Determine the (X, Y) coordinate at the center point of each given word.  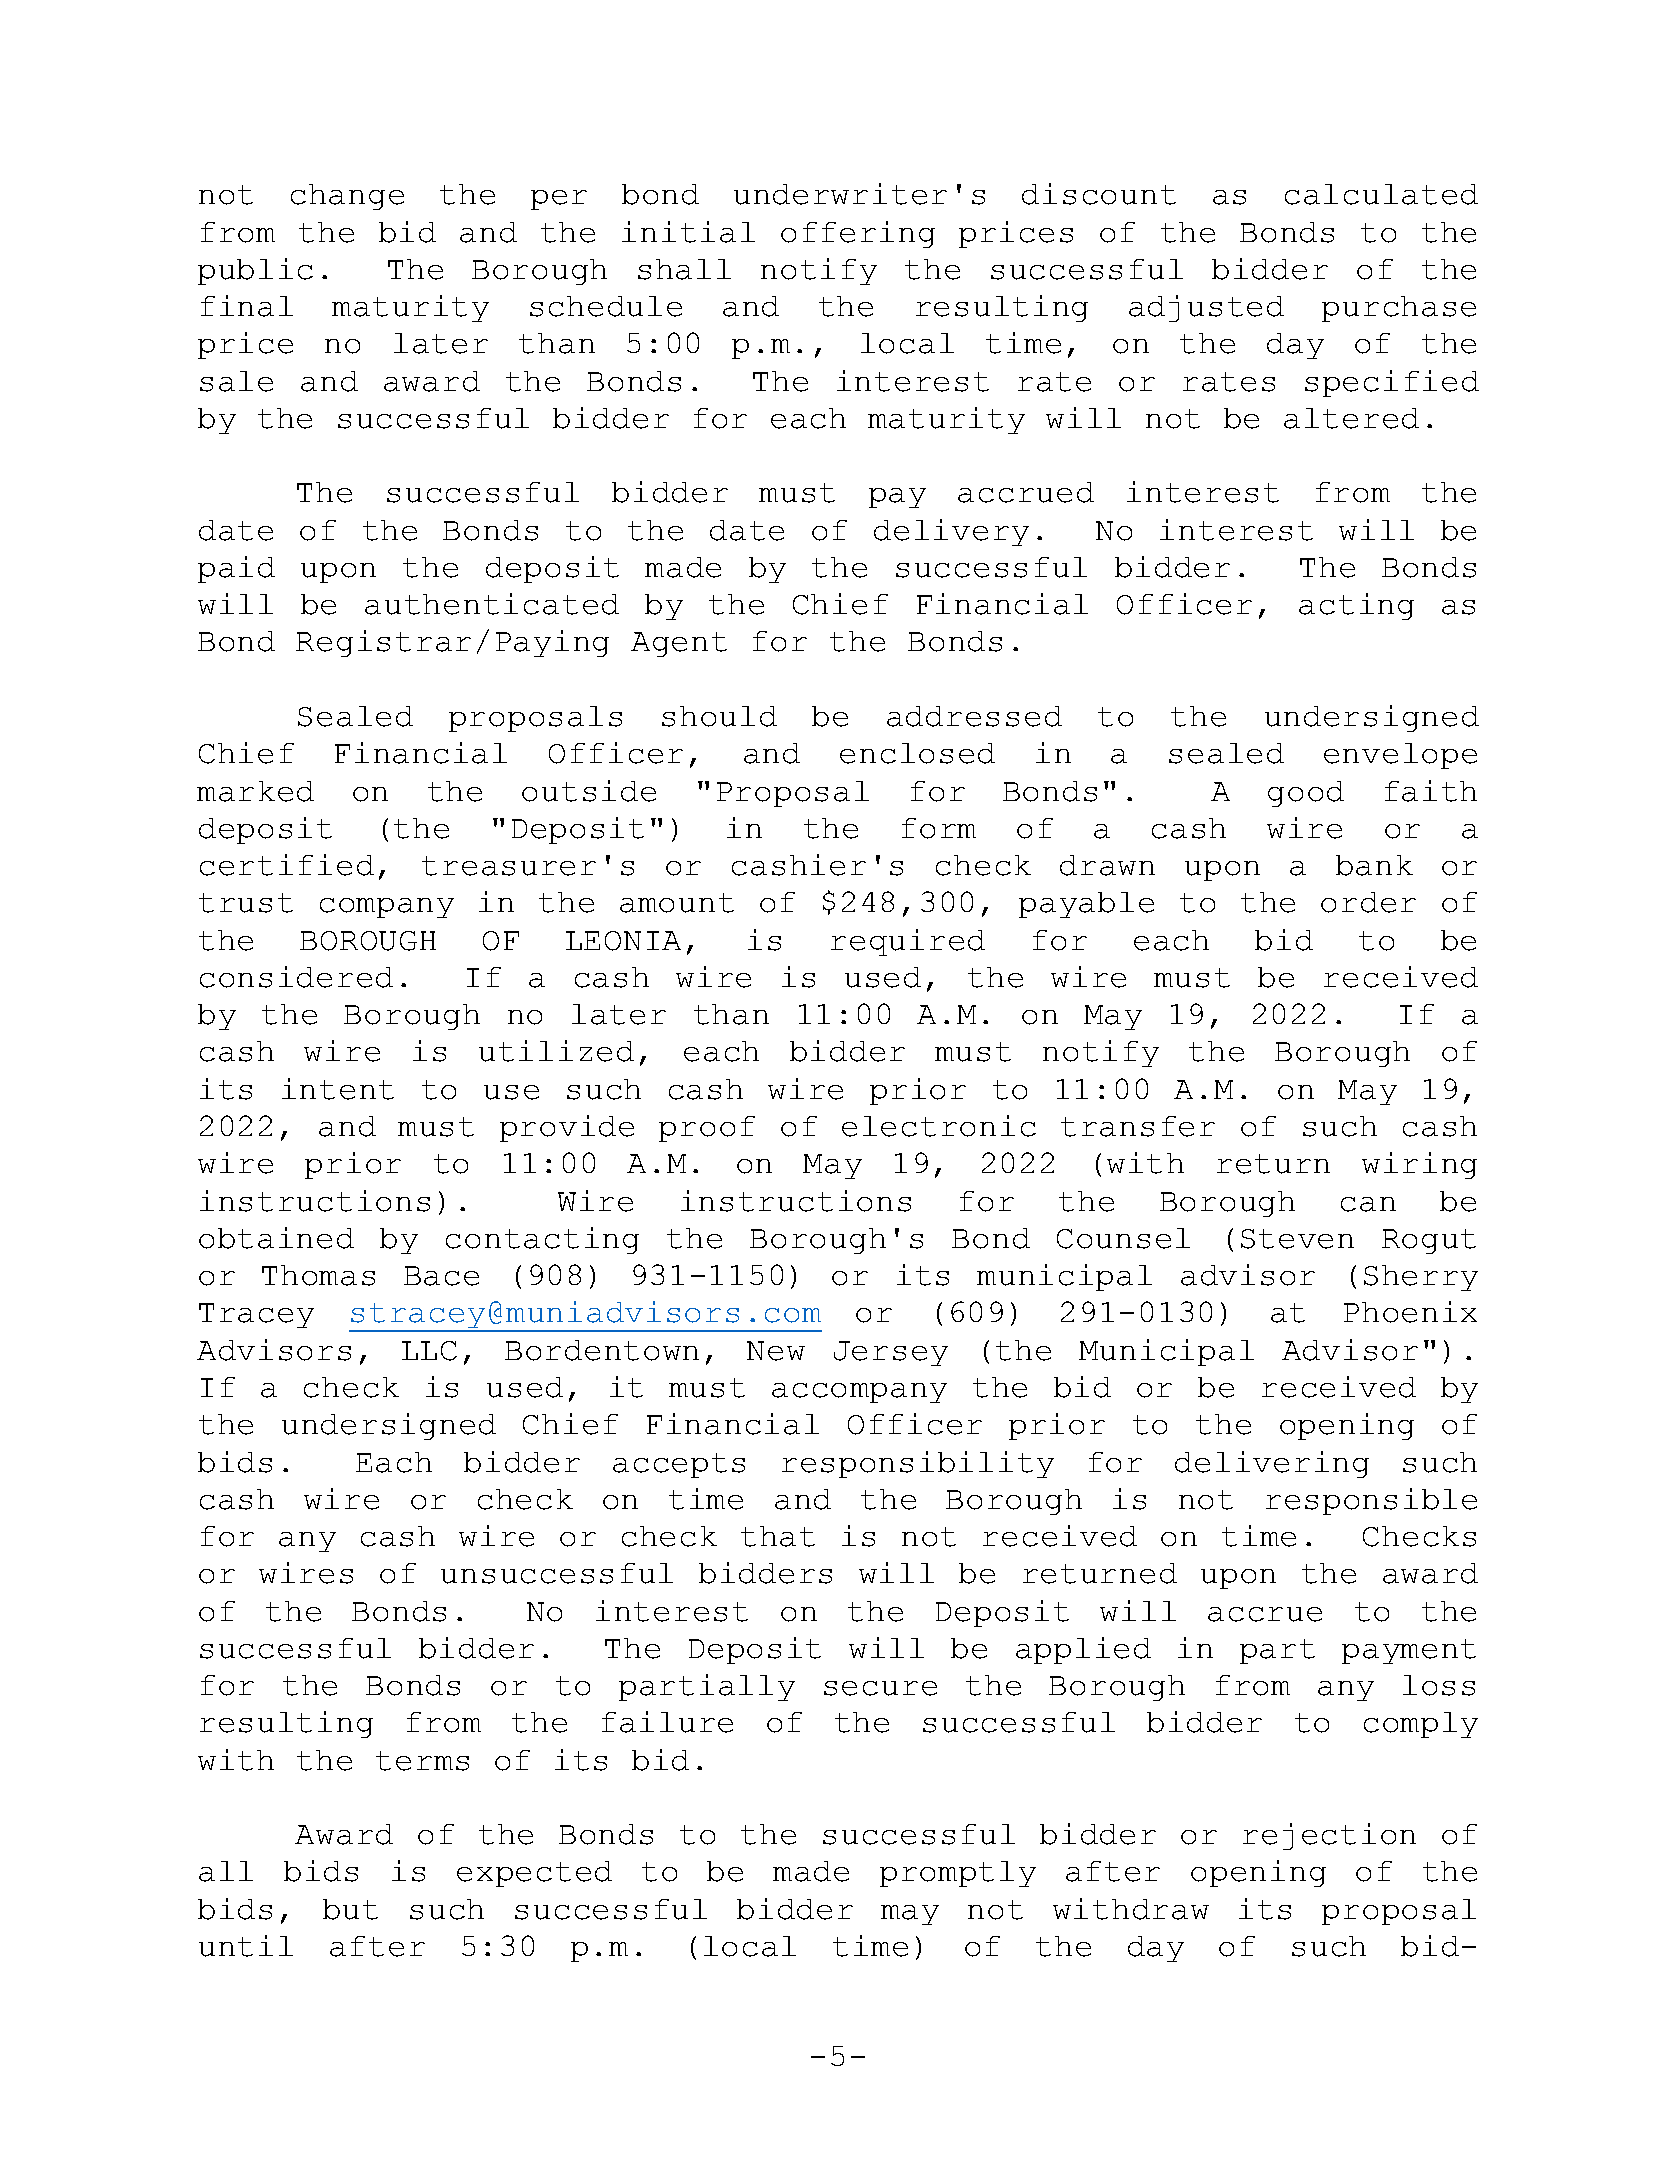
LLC (429, 1351)
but (350, 1909)
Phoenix (1410, 1312)
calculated (1381, 194)
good (1306, 794)
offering (858, 234)
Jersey (891, 1353)
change (347, 197)
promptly (958, 1874)
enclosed (917, 753)
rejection (1329, 1836)
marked (255, 791)
